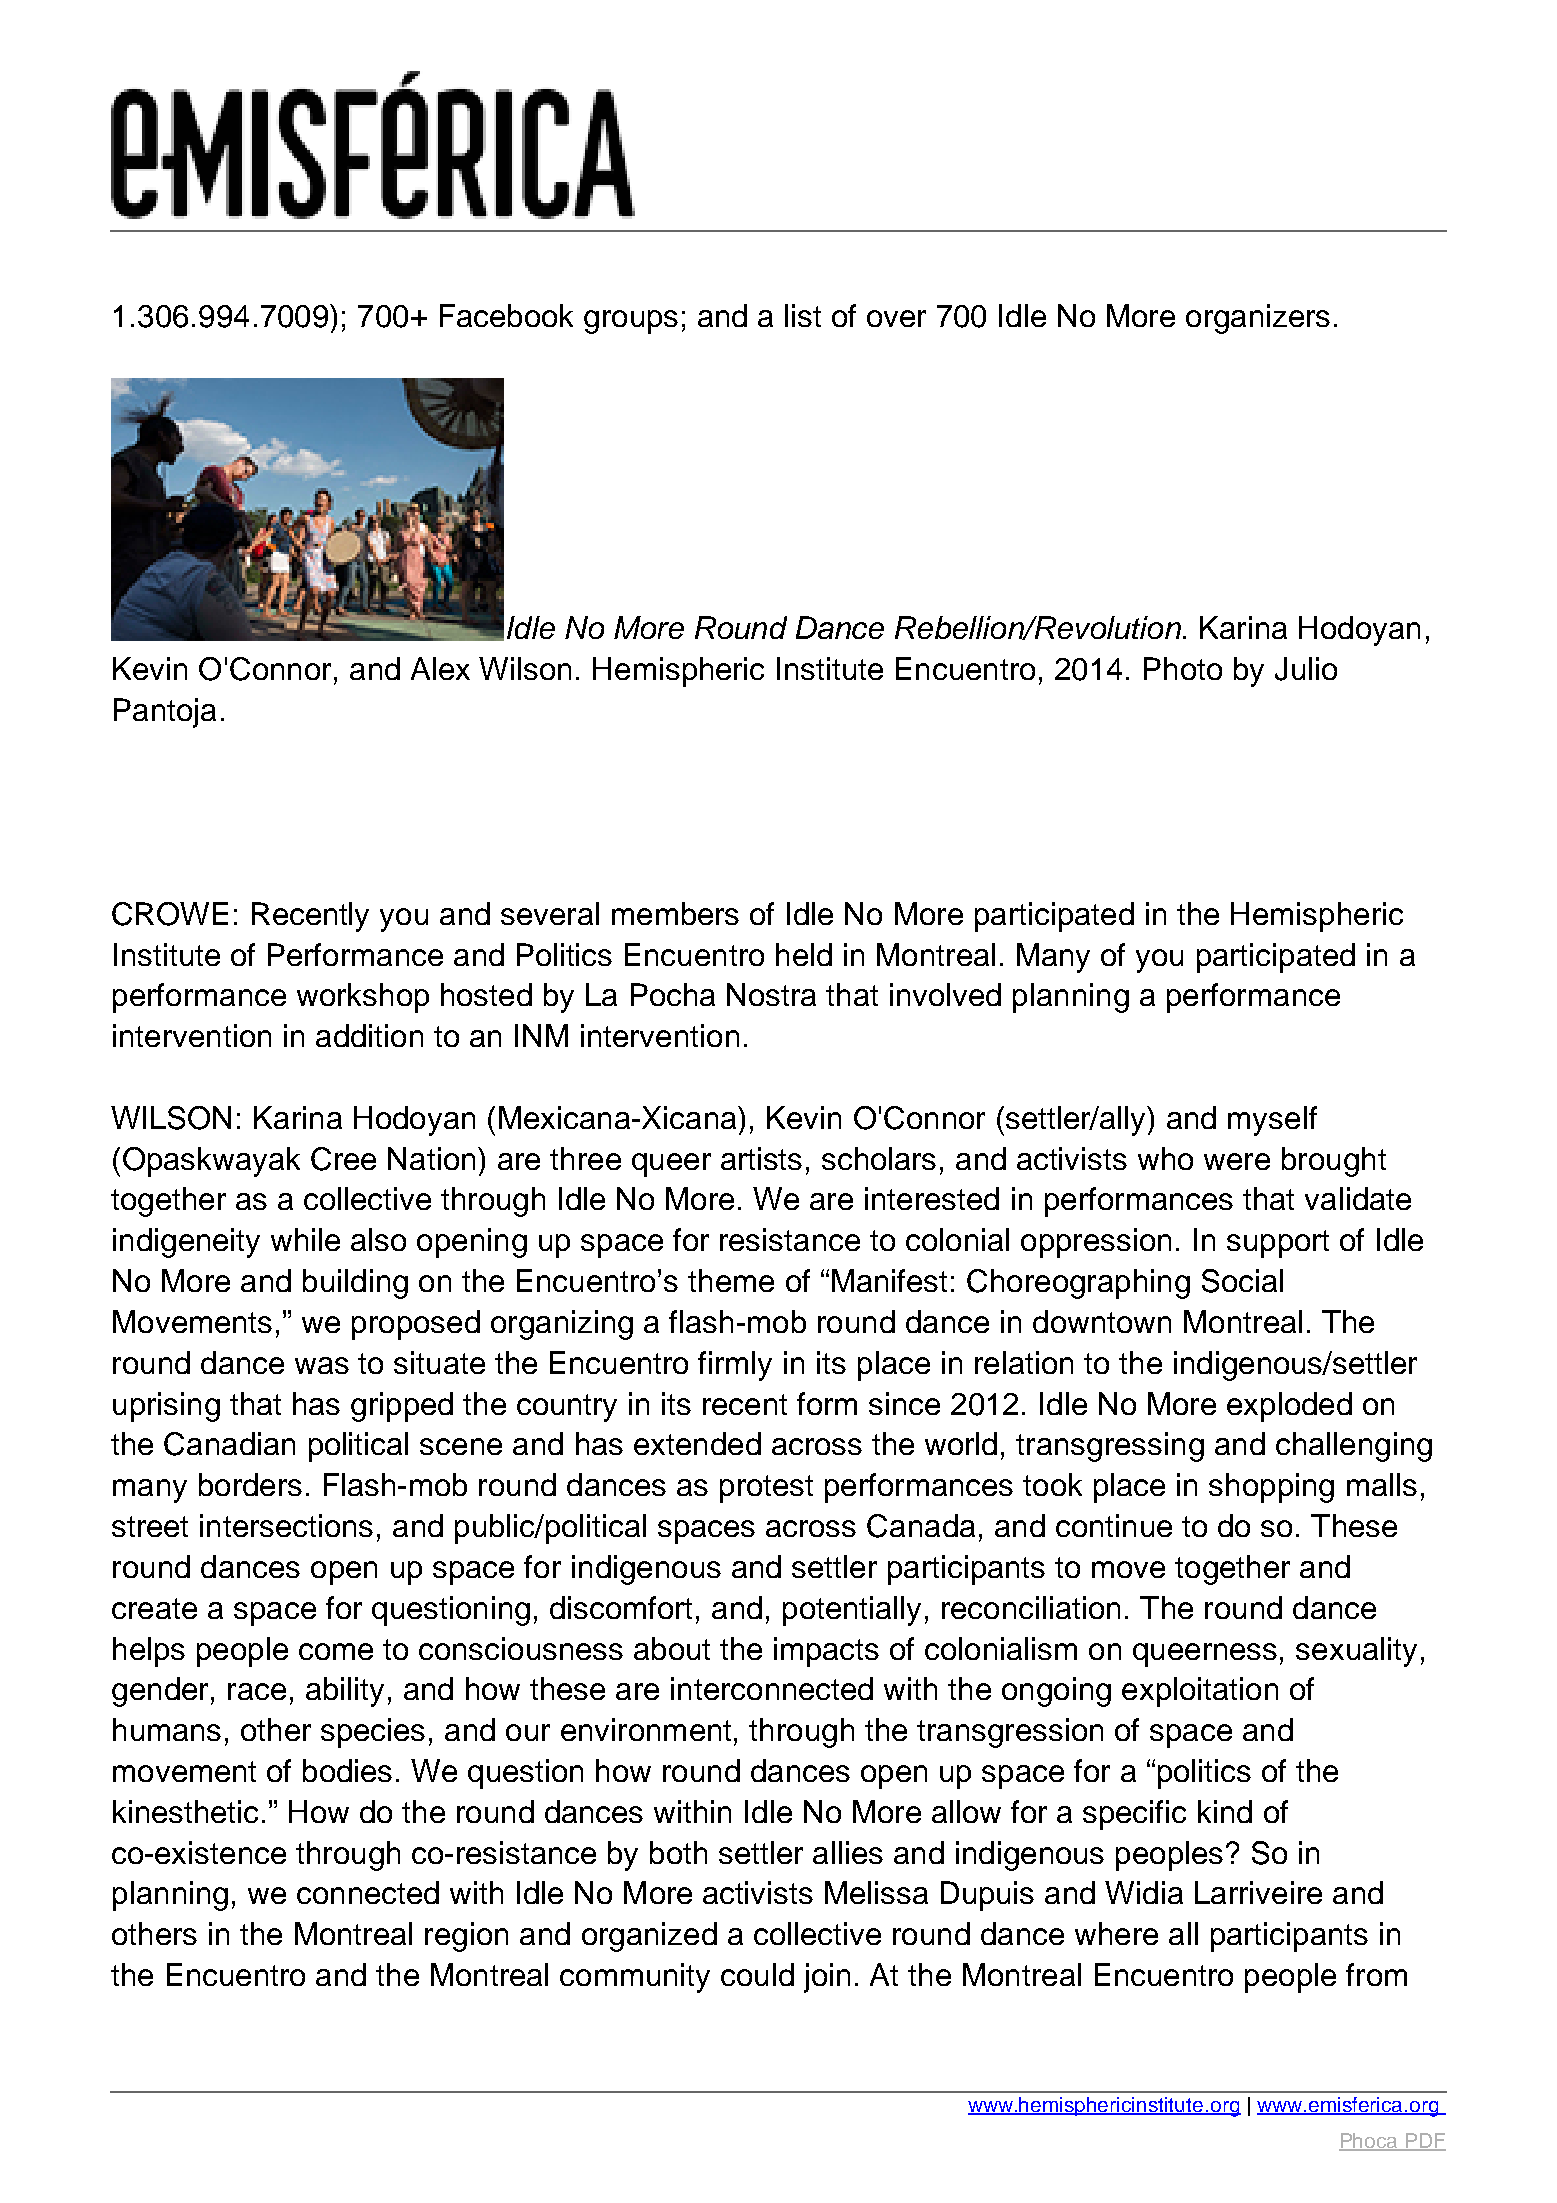  I want to click on myself, so click(1272, 1121).
